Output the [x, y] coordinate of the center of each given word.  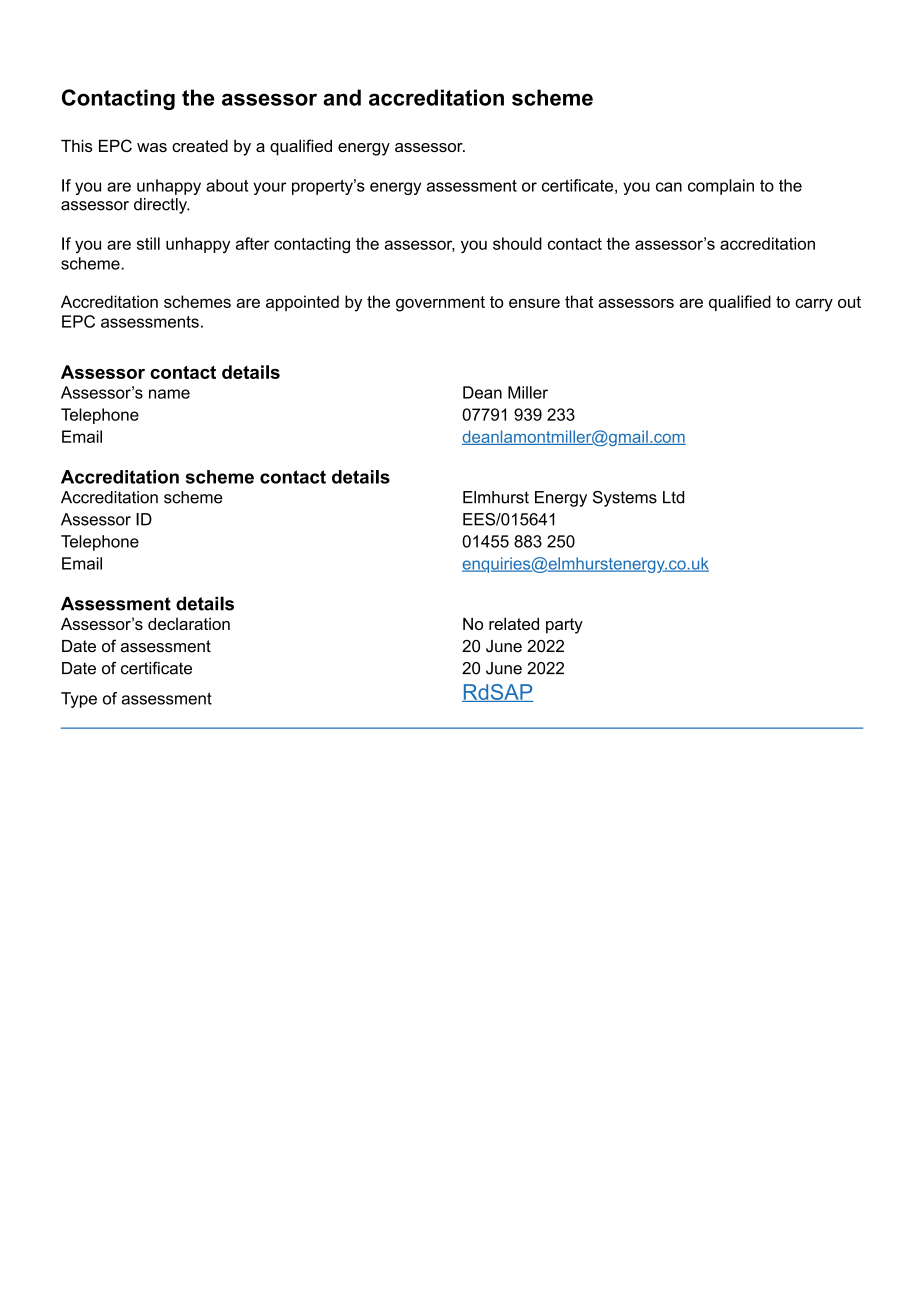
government [440, 304]
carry [814, 305]
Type [79, 700]
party [564, 626]
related [514, 623]
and [342, 97]
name [169, 394]
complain [721, 187]
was [152, 147]
